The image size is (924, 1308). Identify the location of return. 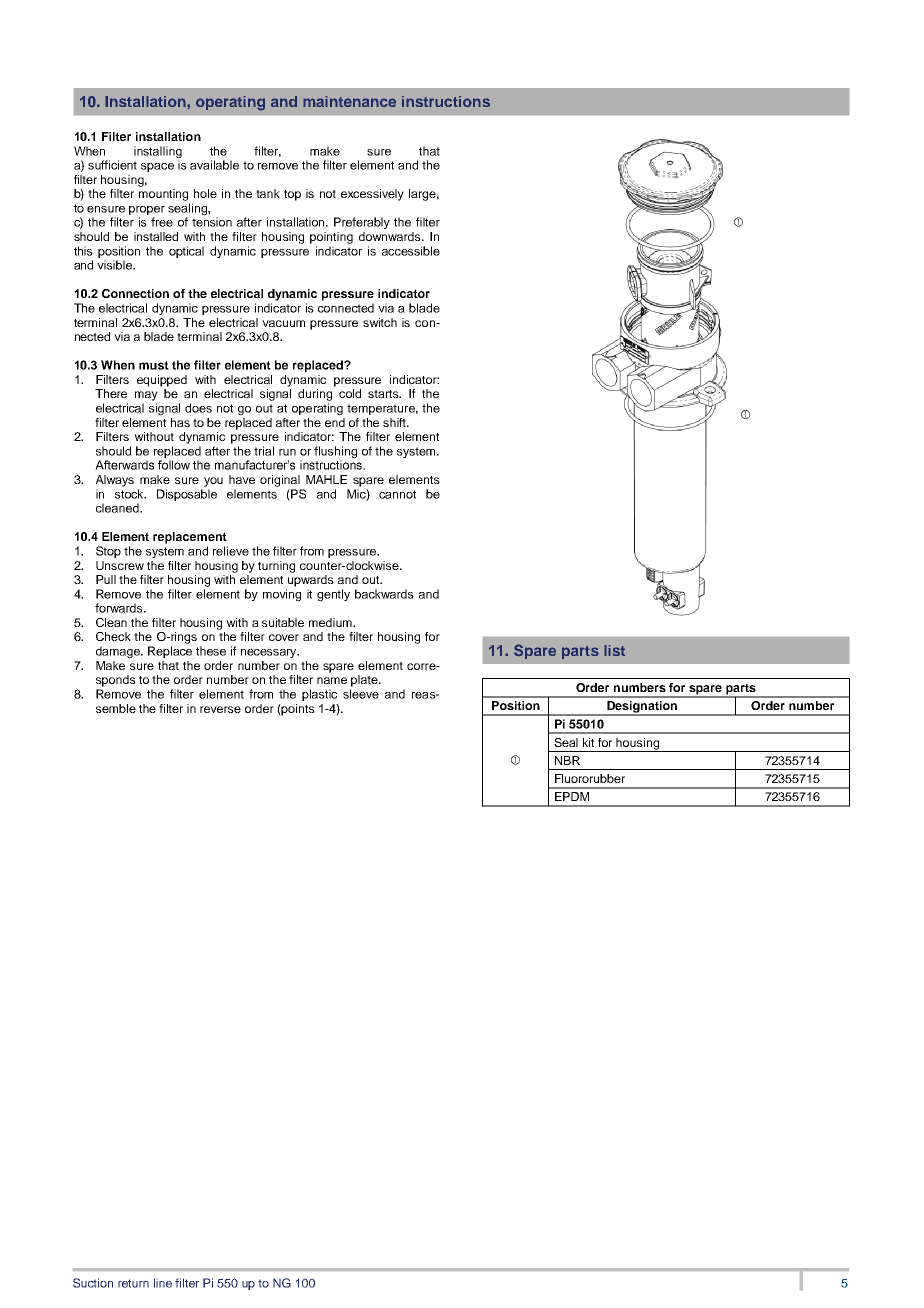
(133, 1283).
